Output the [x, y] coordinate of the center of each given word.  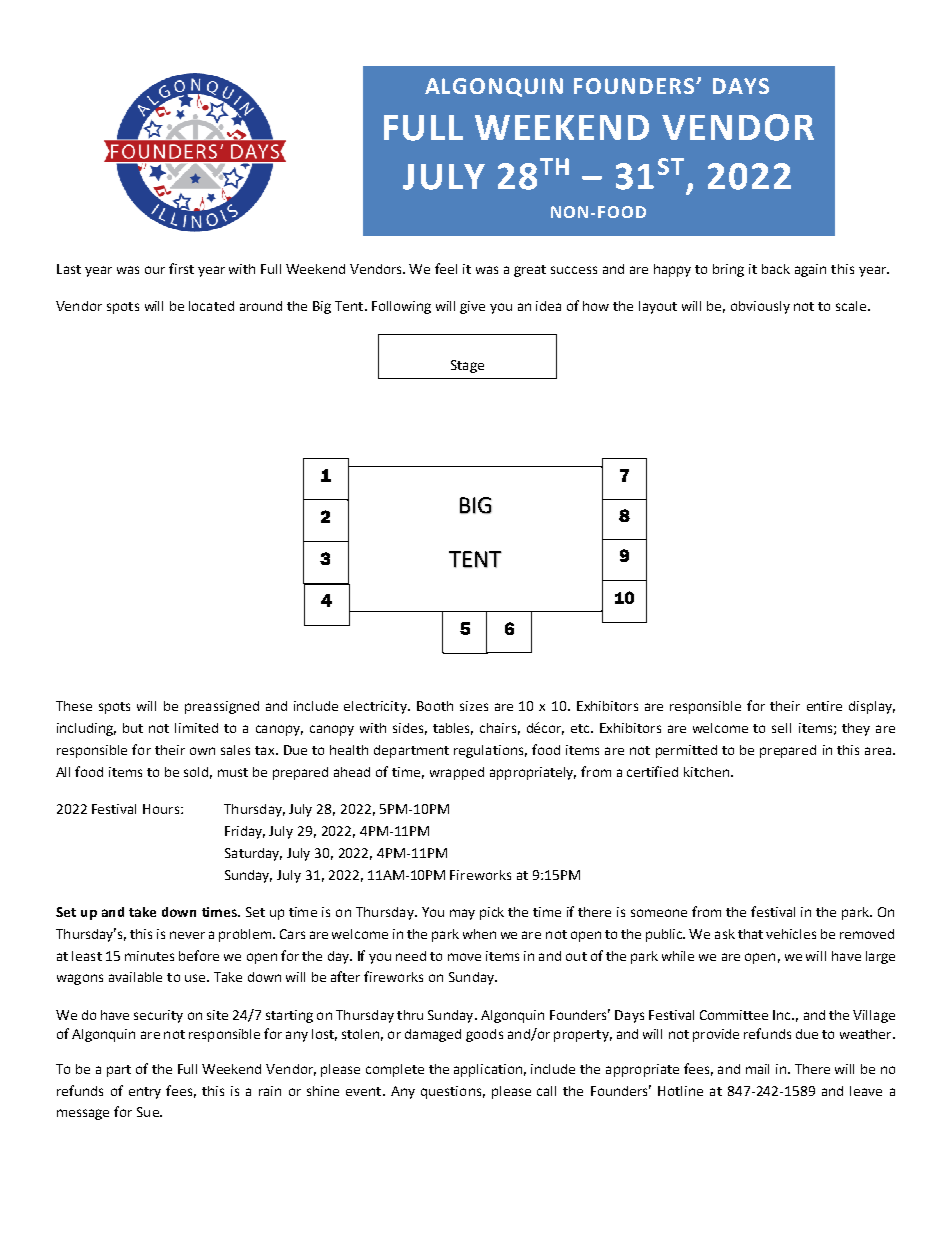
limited [196, 728]
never [187, 935]
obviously [760, 307]
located [211, 306]
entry [145, 1093]
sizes [474, 706]
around [261, 306]
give [472, 307]
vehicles [791, 934]
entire [824, 706]
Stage [467, 366]
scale [852, 306]
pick [492, 913]
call [546, 1091]
